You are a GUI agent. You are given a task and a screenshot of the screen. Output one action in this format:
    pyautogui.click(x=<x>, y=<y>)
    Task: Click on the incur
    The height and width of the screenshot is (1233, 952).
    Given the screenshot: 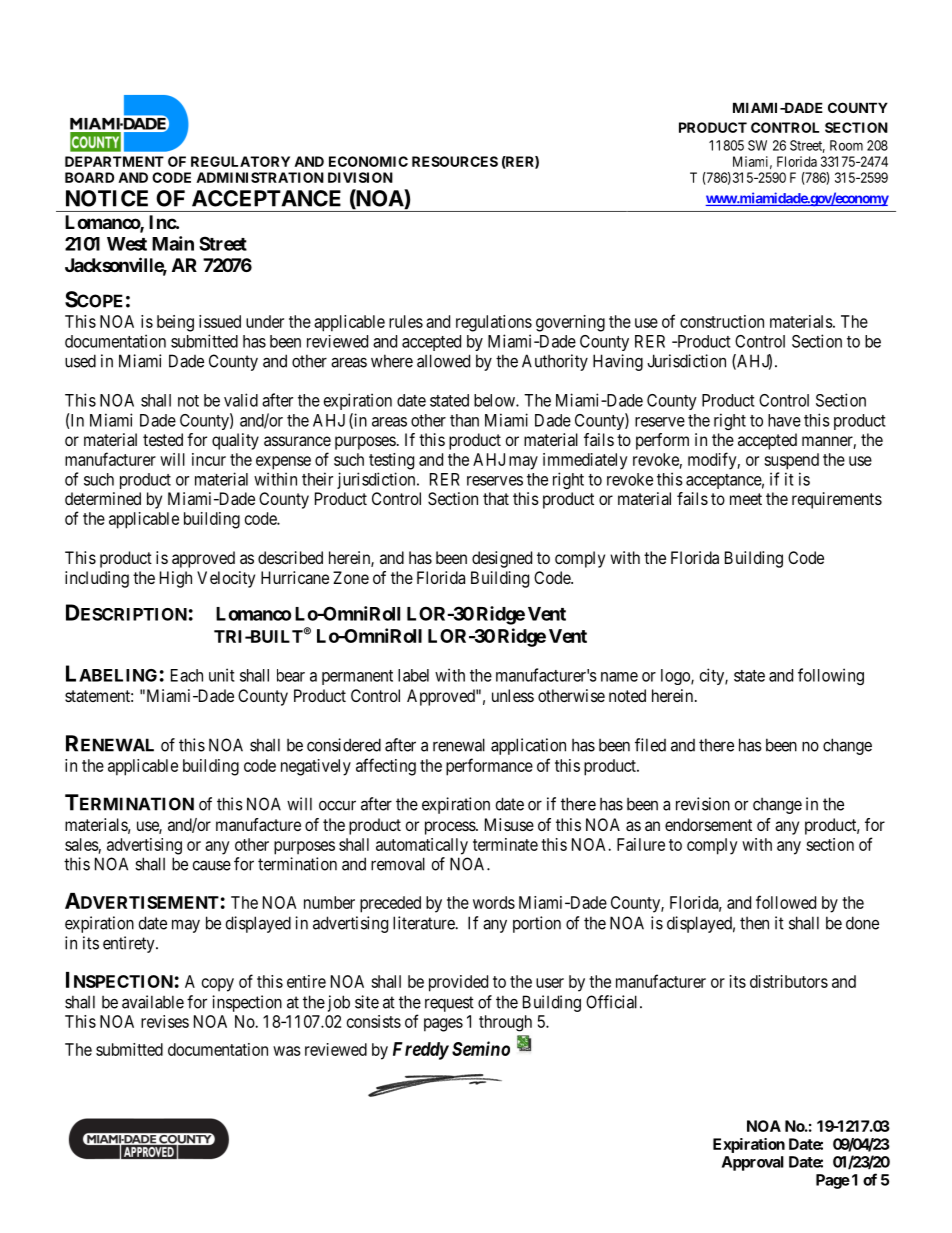 What is the action you would take?
    pyautogui.click(x=209, y=459)
